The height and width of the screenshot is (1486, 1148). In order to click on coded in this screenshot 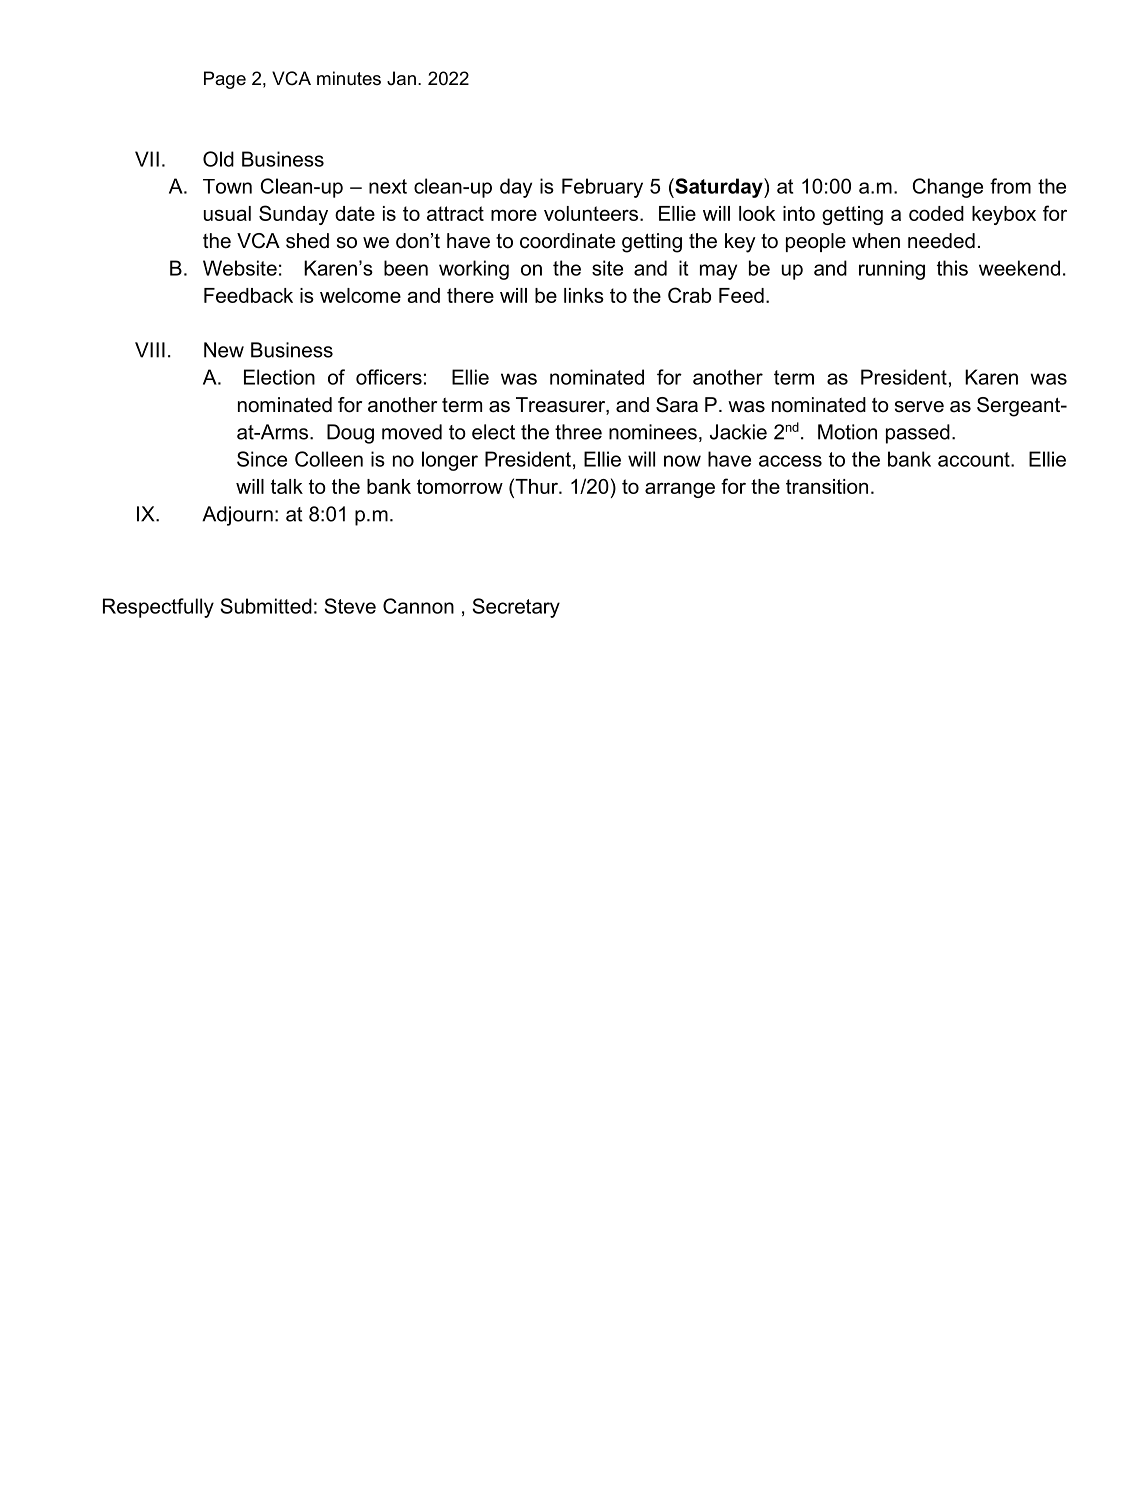, I will do `click(936, 213)`.
